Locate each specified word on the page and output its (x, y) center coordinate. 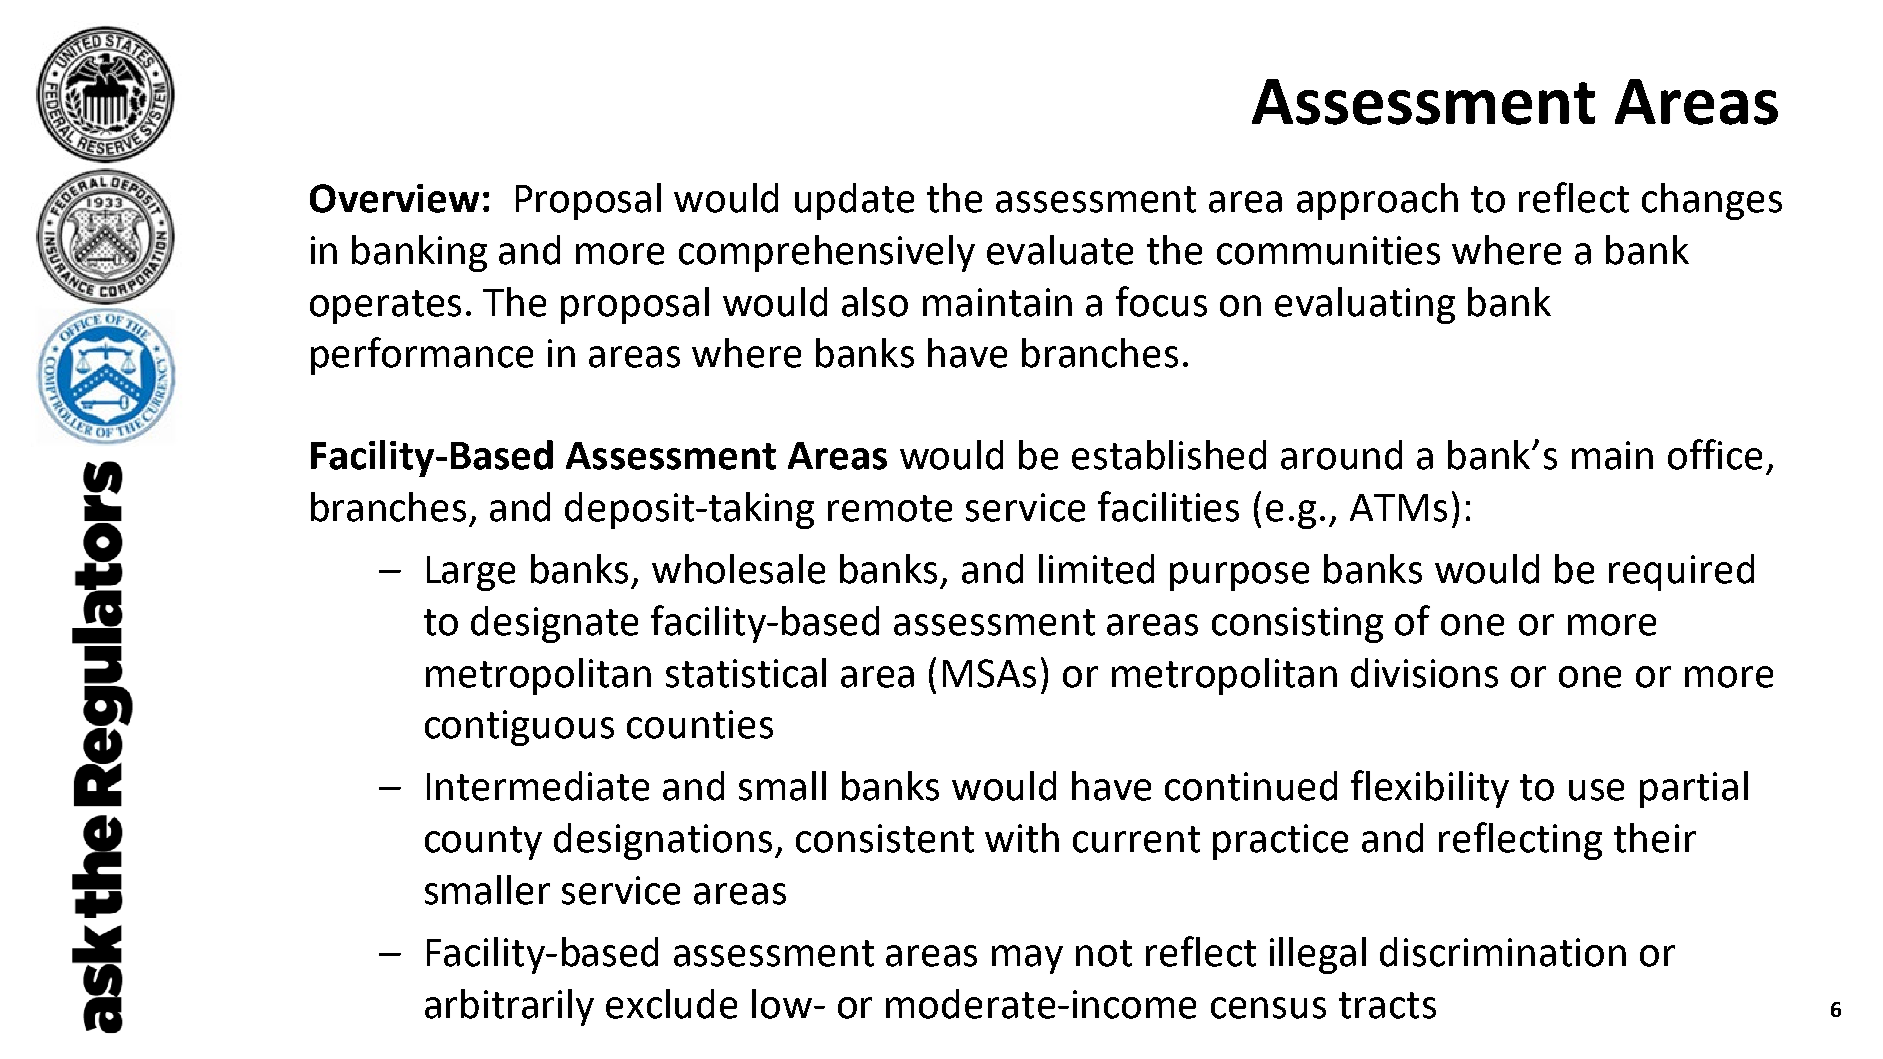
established (1169, 455)
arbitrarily (509, 1007)
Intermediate (538, 786)
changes (1712, 201)
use (1596, 790)
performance (422, 356)
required (1681, 572)
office (1715, 454)
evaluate (1060, 250)
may (1027, 959)
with (1022, 838)
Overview (394, 198)
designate (554, 624)
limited (1096, 569)
